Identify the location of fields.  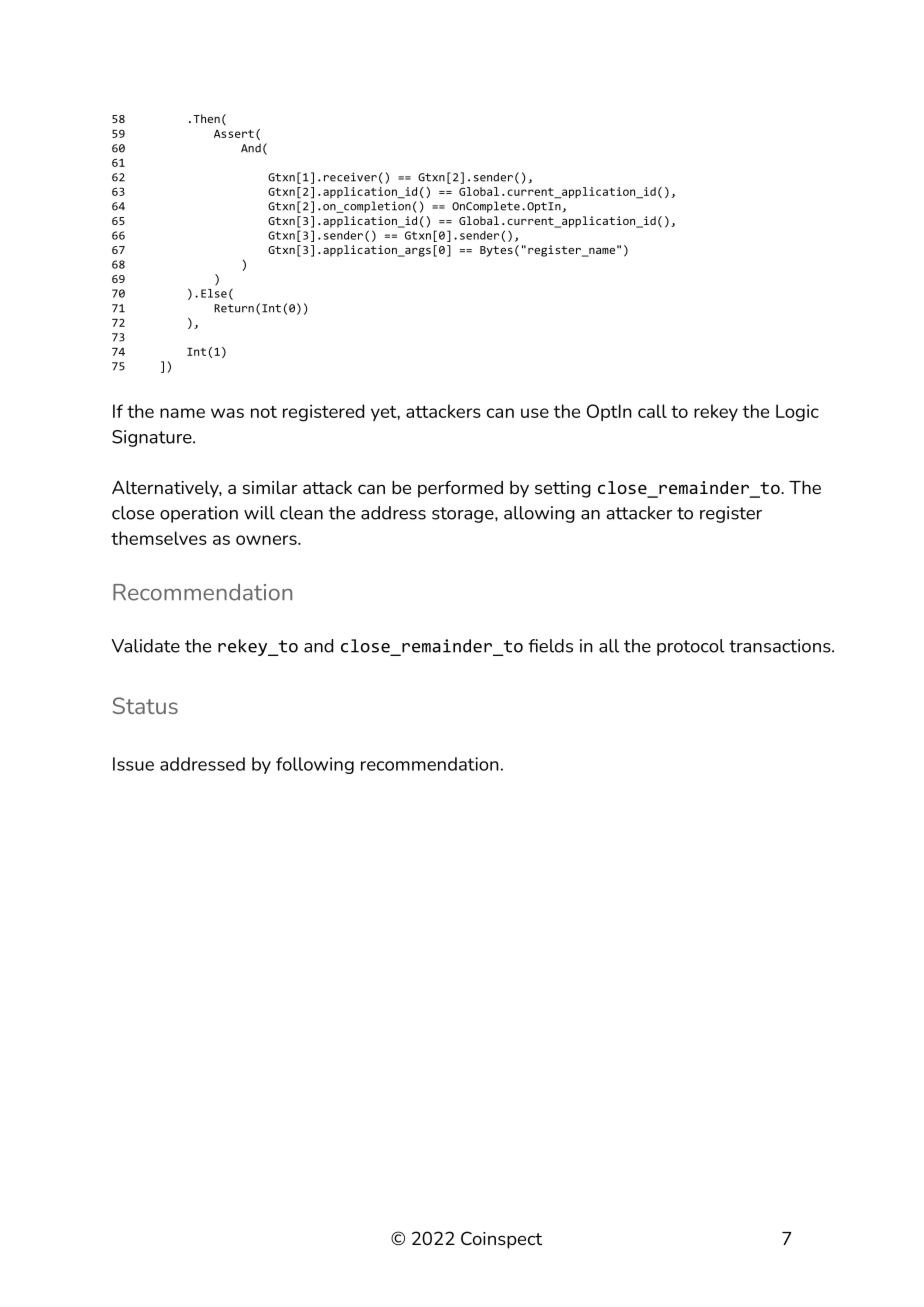
(550, 646).
